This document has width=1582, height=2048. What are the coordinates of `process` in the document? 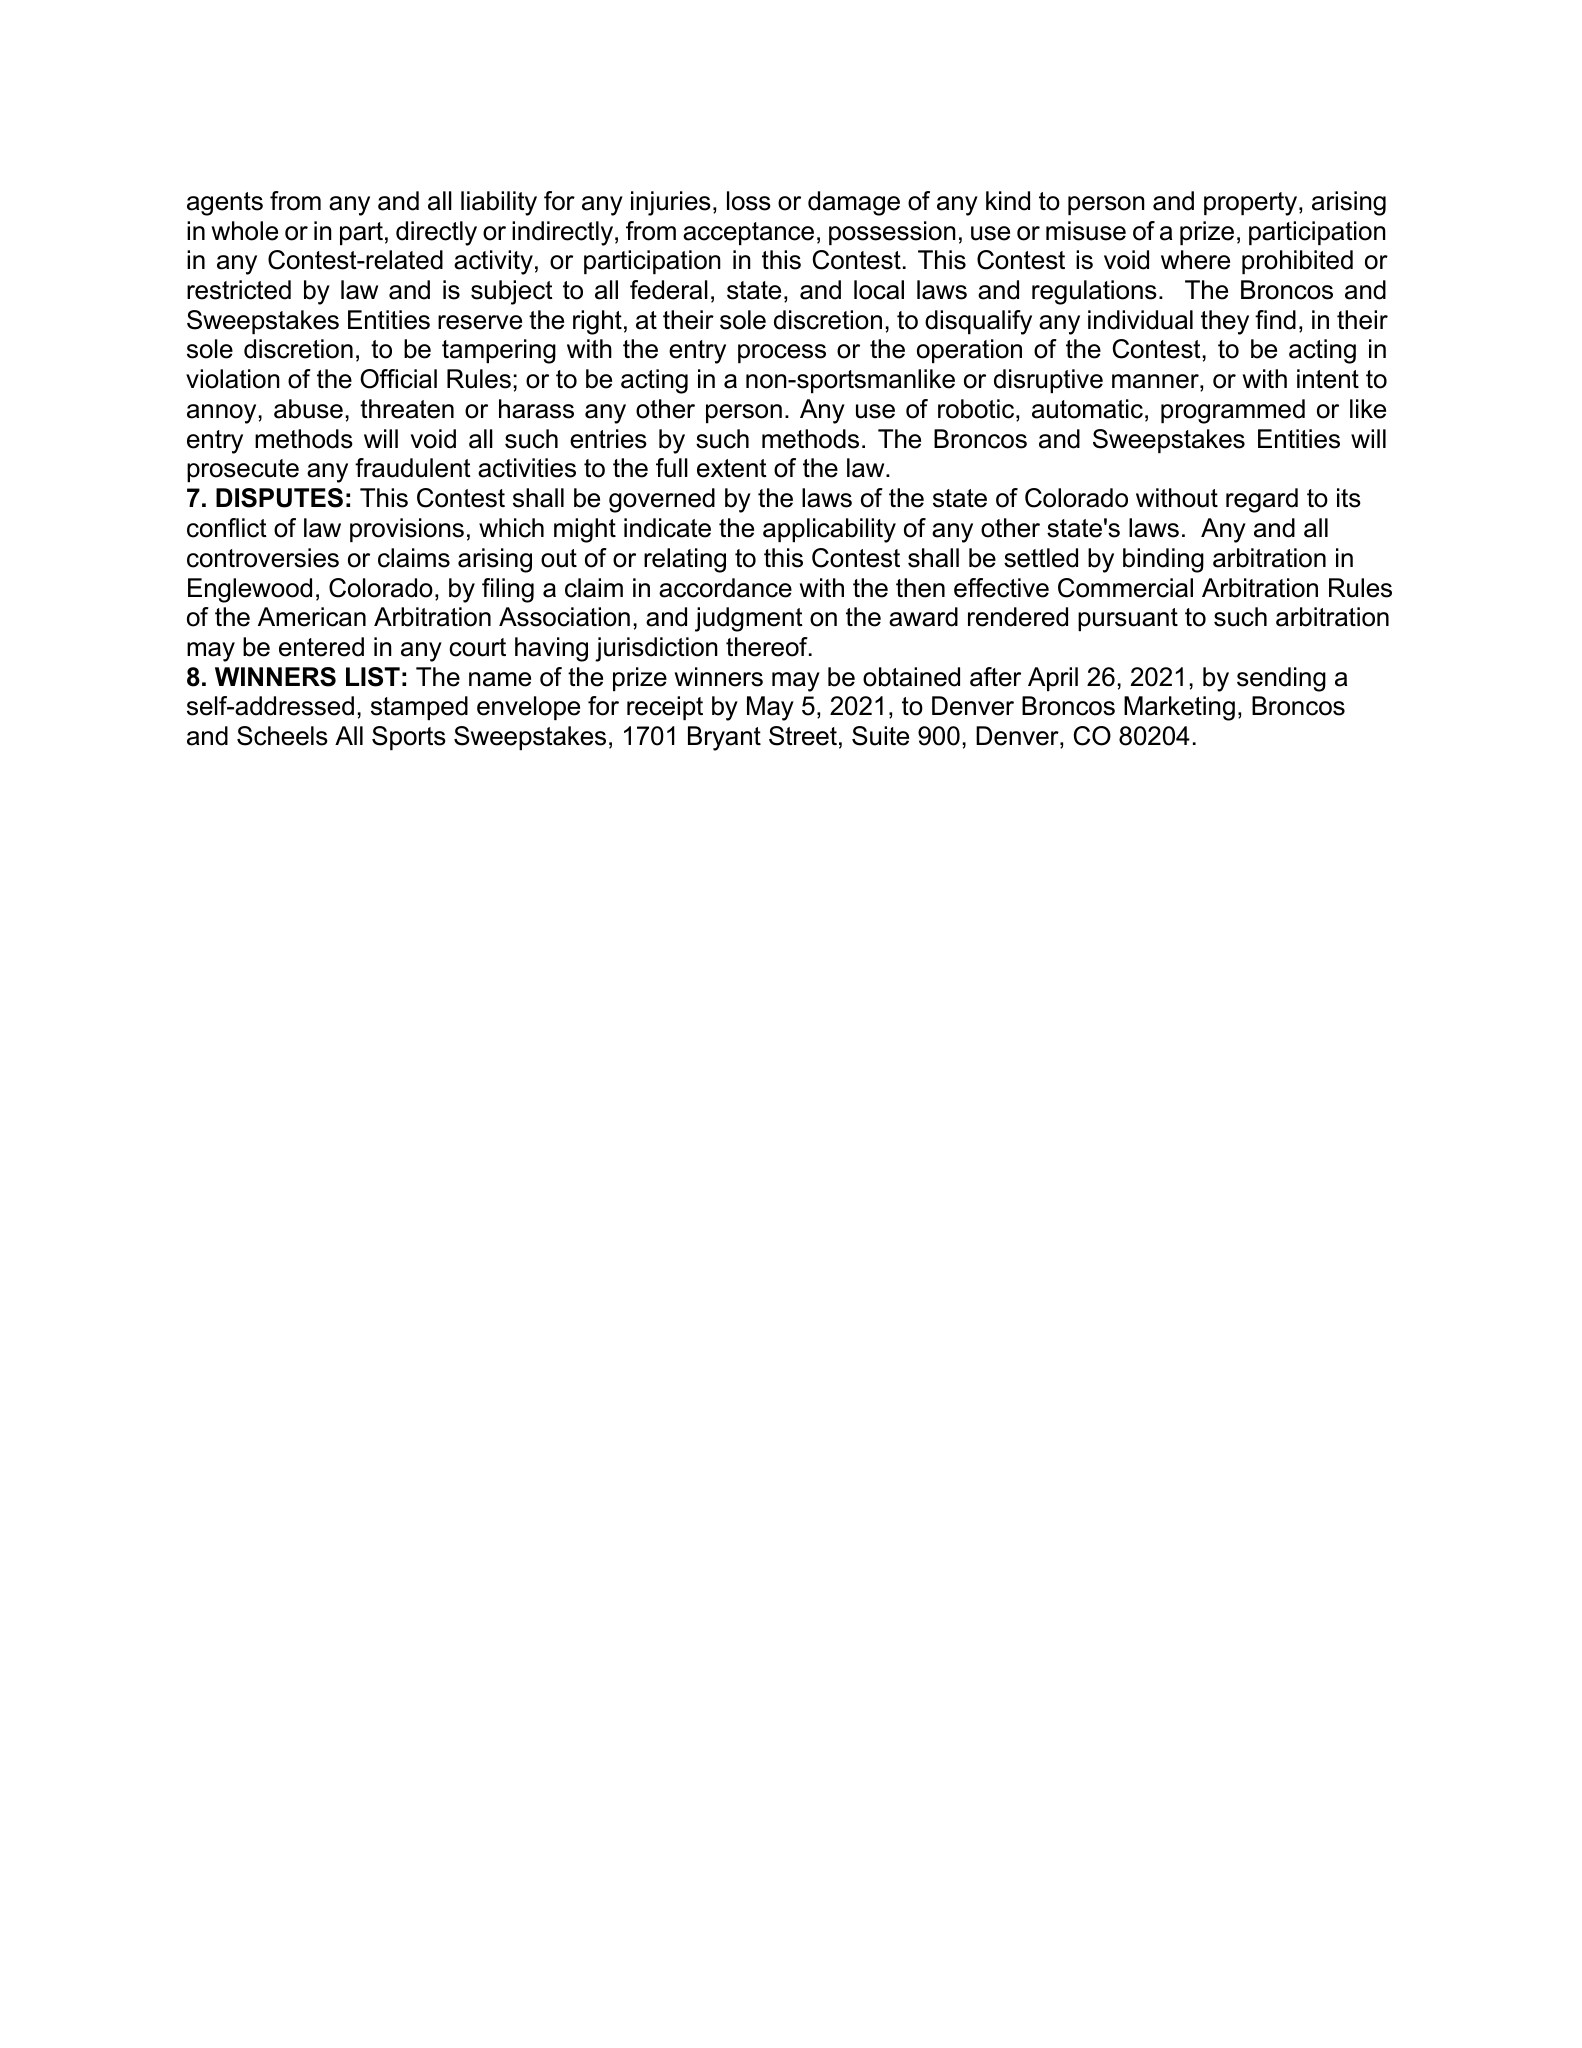 It's located at (782, 353).
